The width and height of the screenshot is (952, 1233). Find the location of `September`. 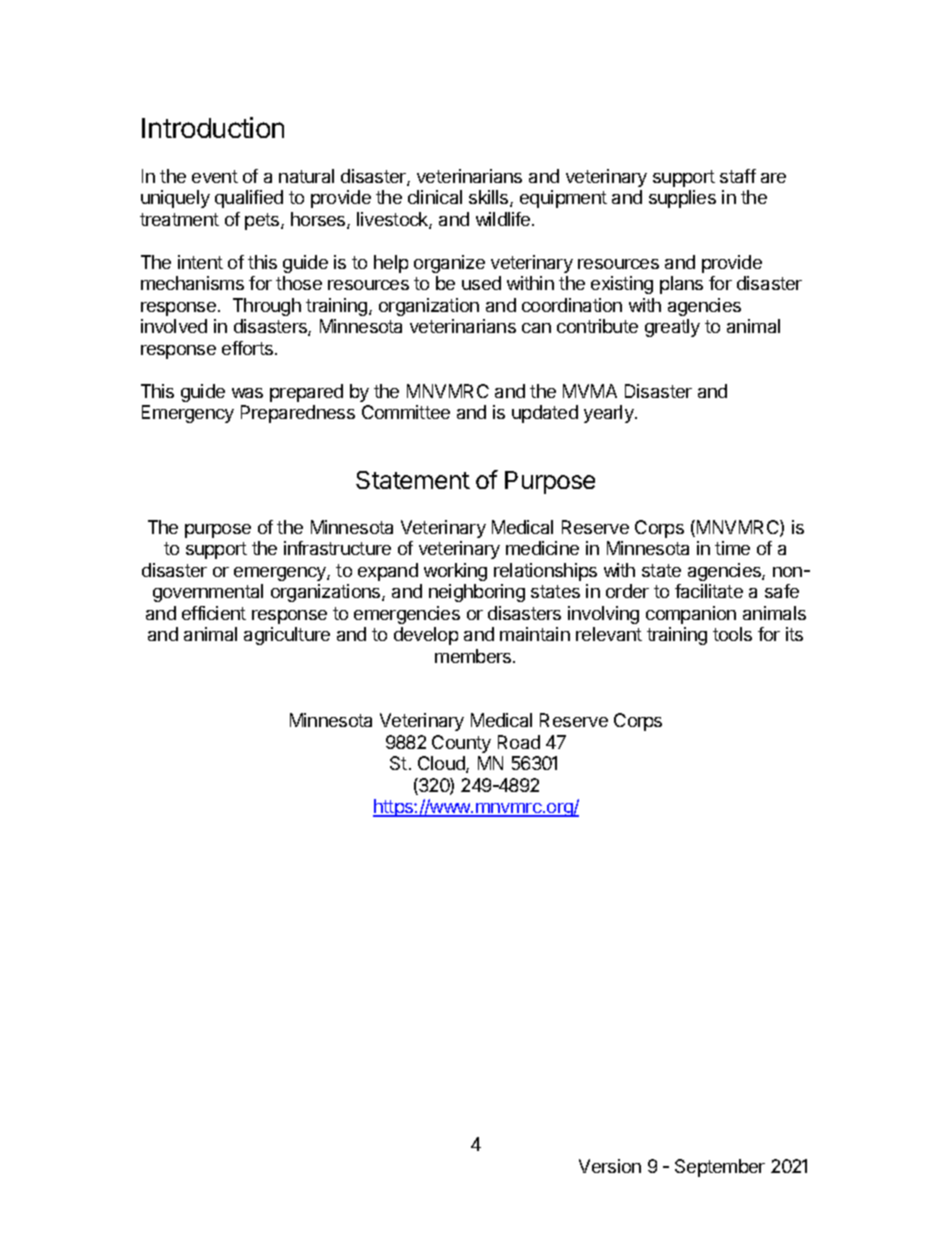

September is located at coordinates (720, 1168).
